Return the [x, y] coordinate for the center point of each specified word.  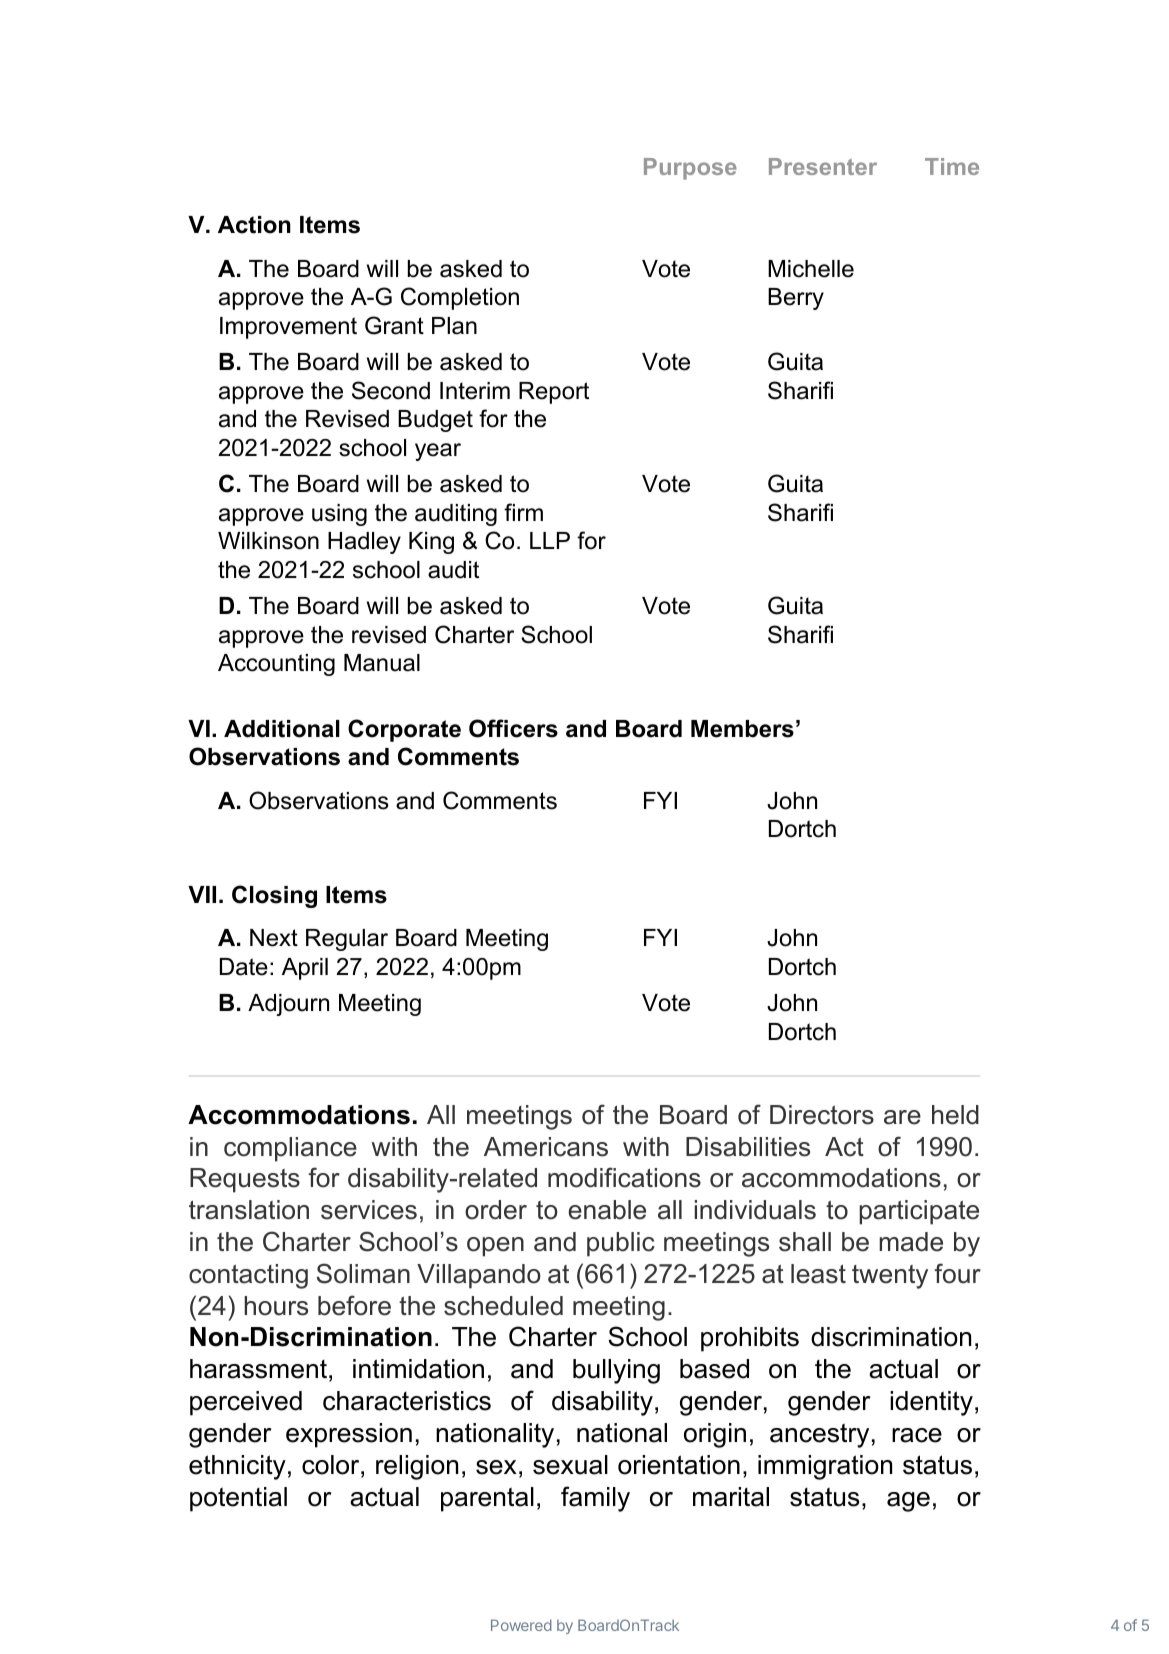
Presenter [823, 166]
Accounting [276, 665]
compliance [290, 1149]
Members [742, 729]
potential [238, 1499]
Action [254, 225]
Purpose [690, 169]
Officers [513, 728]
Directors [822, 1115]
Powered [521, 1625]
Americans [546, 1147]
